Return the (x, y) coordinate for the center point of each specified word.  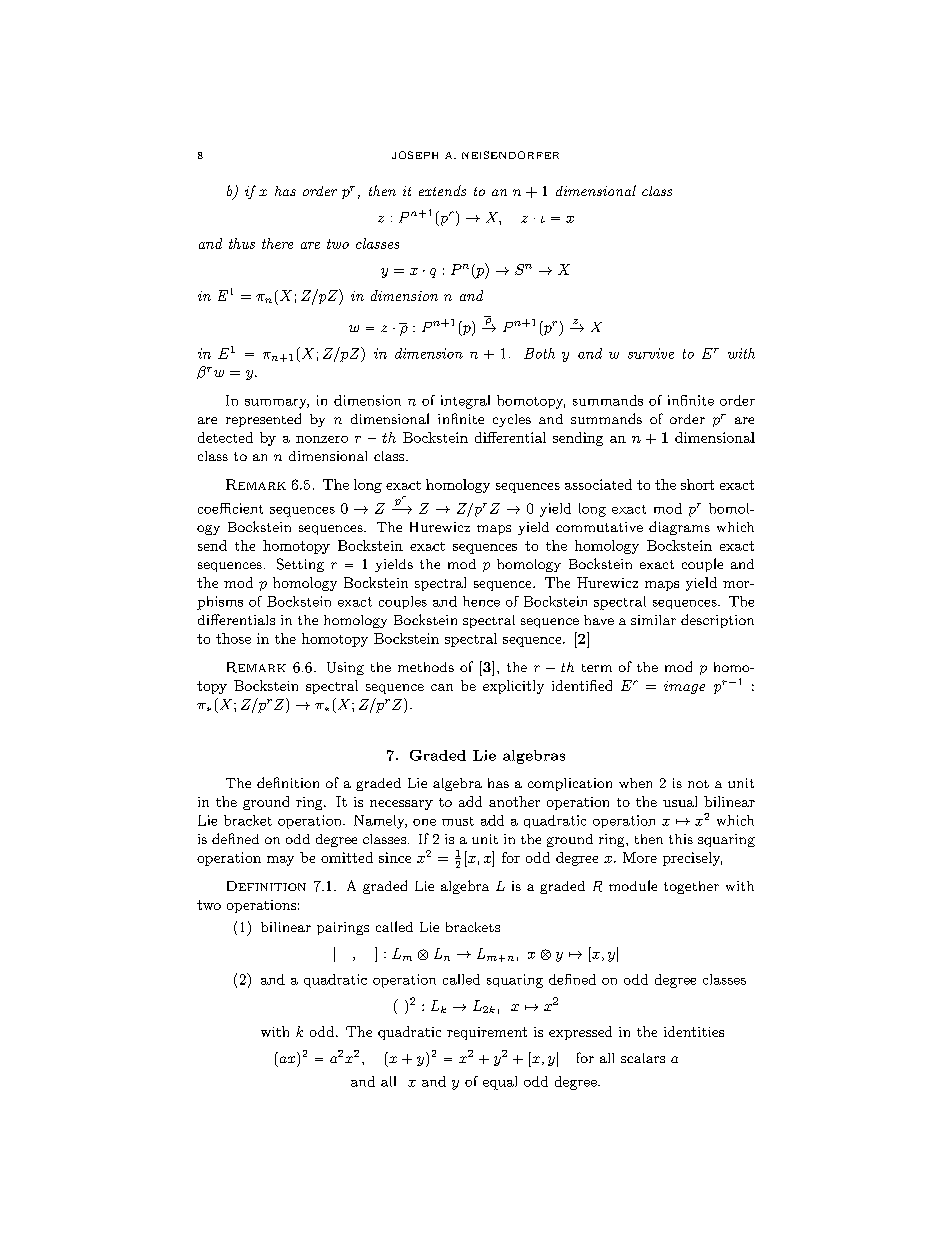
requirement (487, 1033)
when (635, 783)
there (277, 243)
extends (442, 190)
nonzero (322, 439)
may (280, 861)
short (697, 484)
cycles (512, 420)
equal (500, 1083)
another (514, 801)
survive (651, 353)
